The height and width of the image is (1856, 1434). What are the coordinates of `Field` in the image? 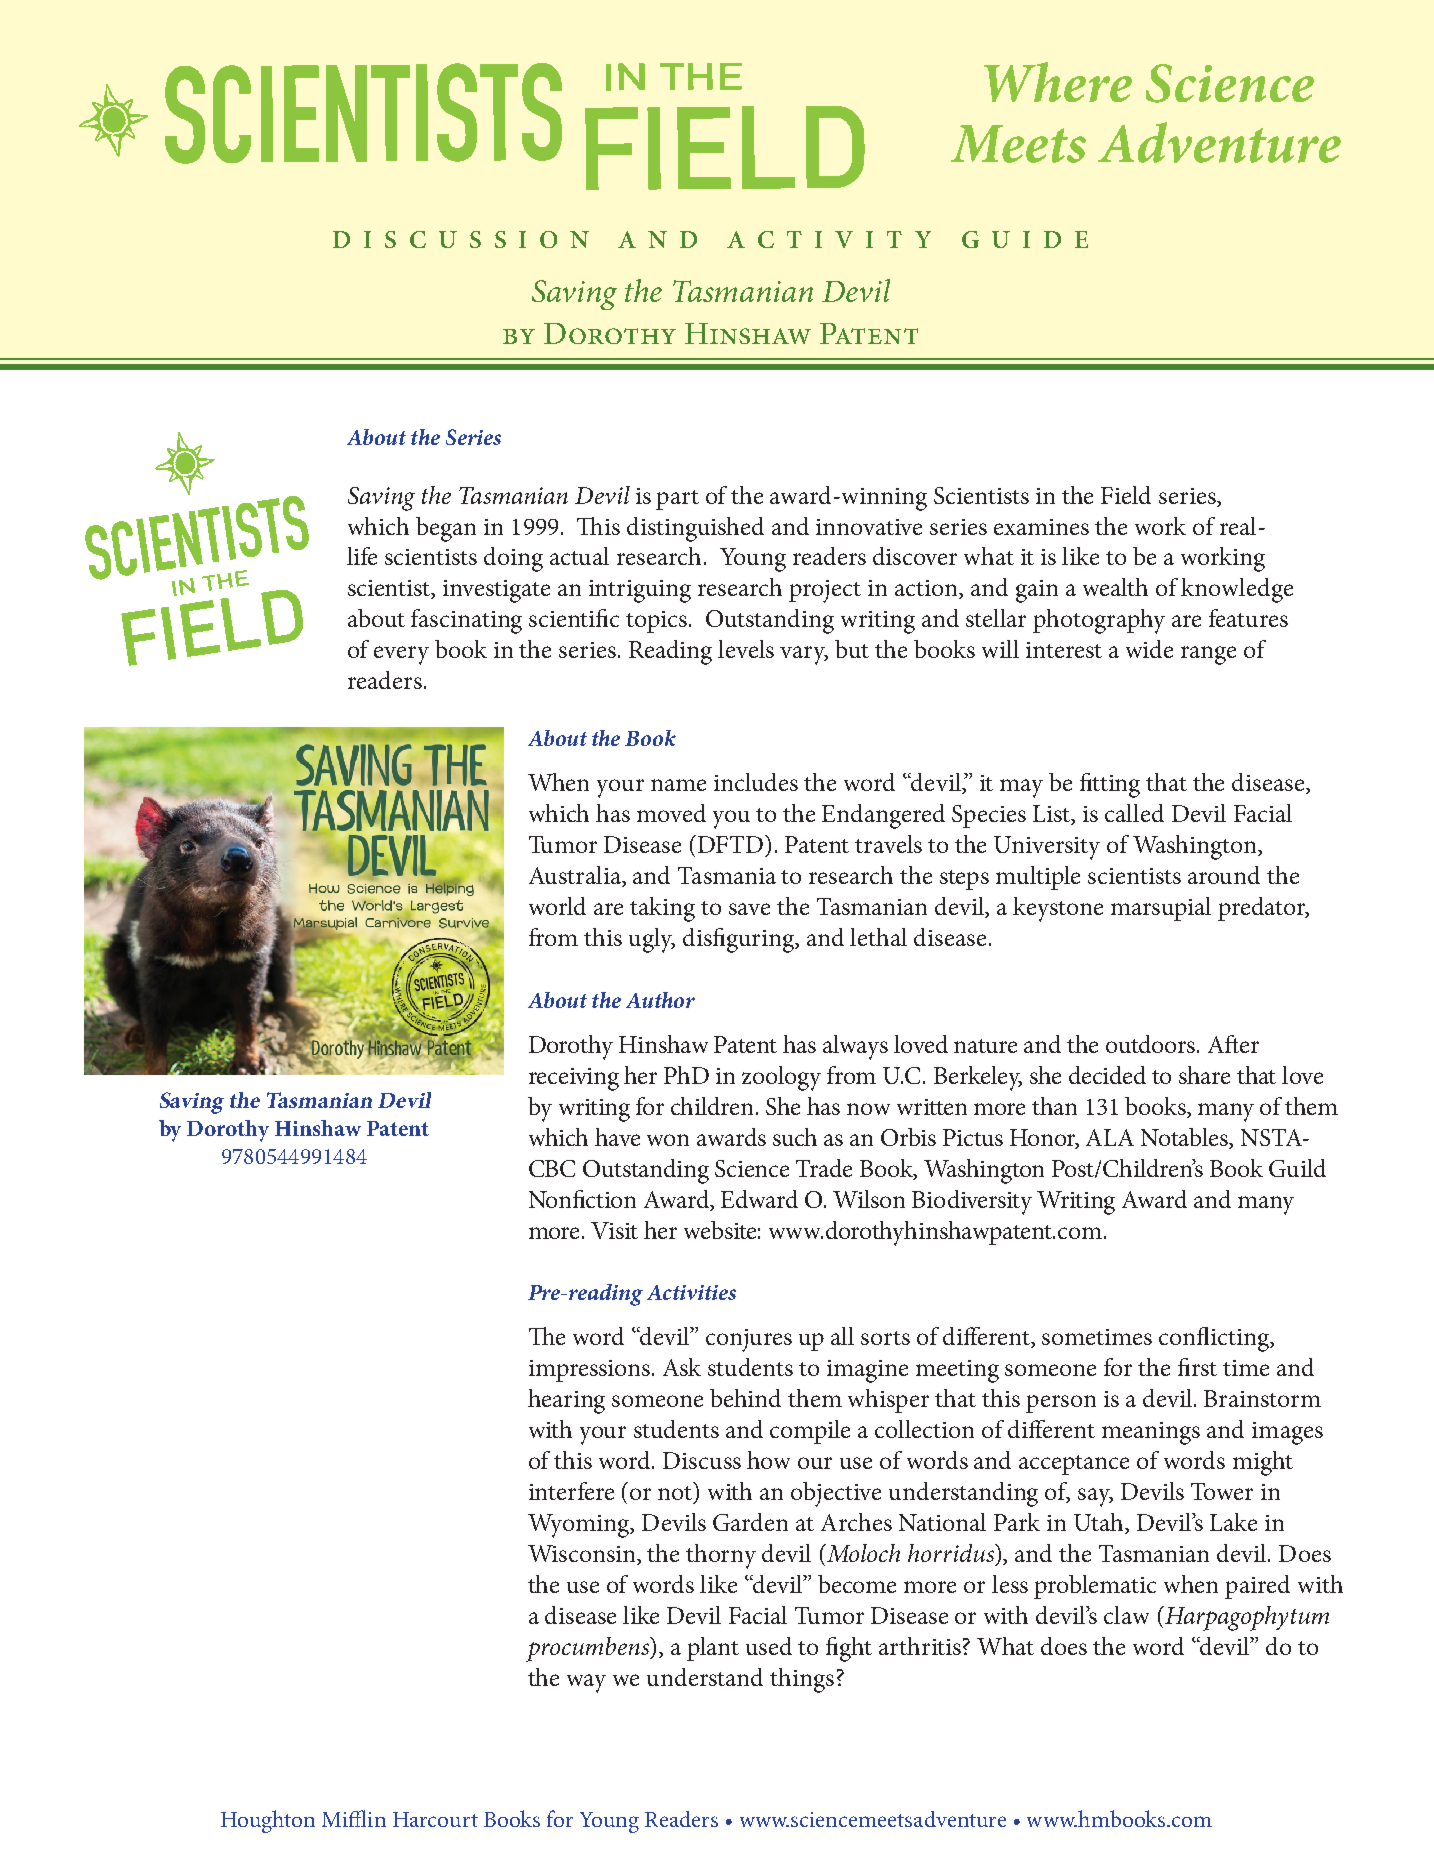 It's located at (1126, 495).
